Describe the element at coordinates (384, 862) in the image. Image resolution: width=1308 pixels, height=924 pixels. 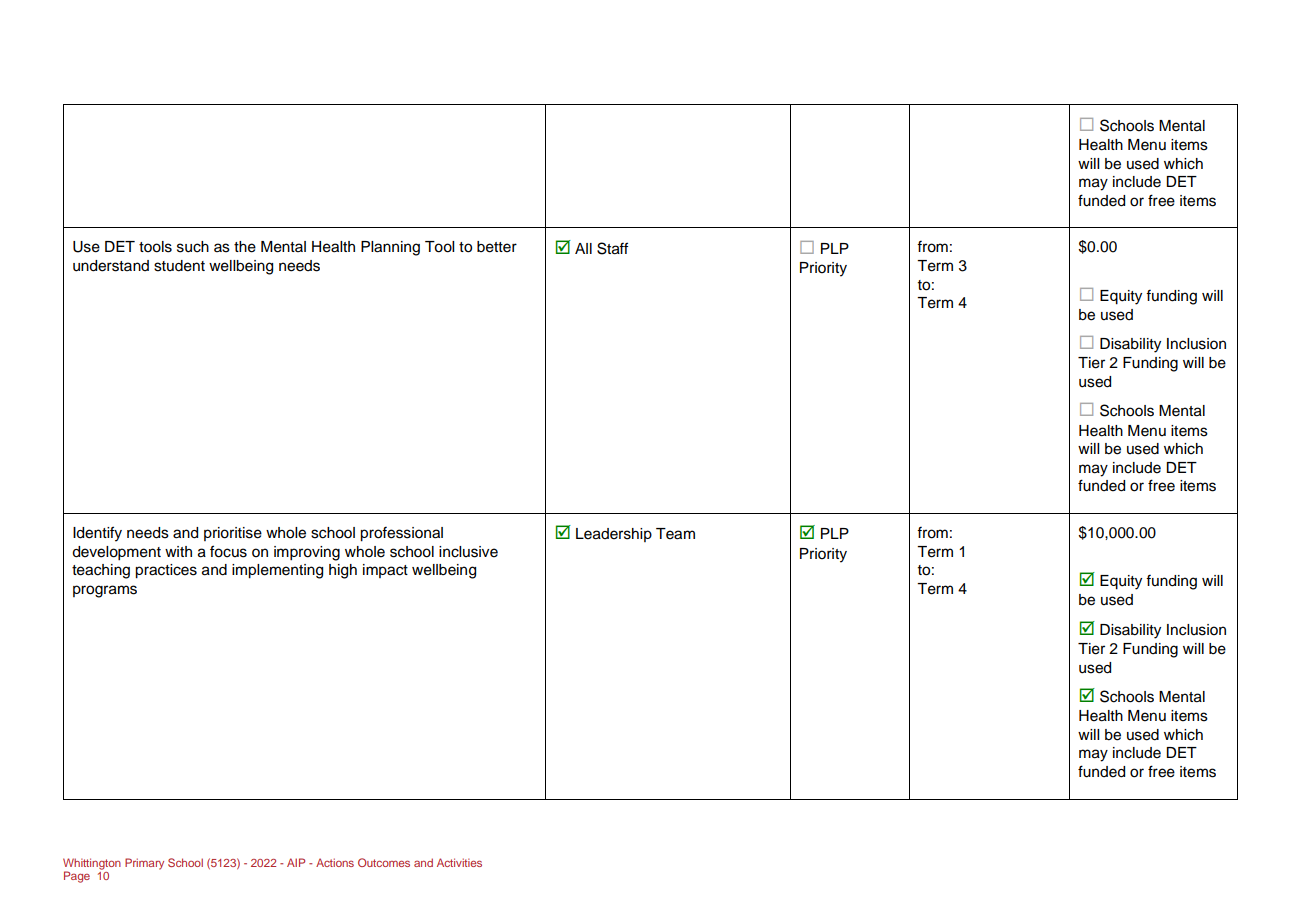
I see `Outcomes` at that location.
